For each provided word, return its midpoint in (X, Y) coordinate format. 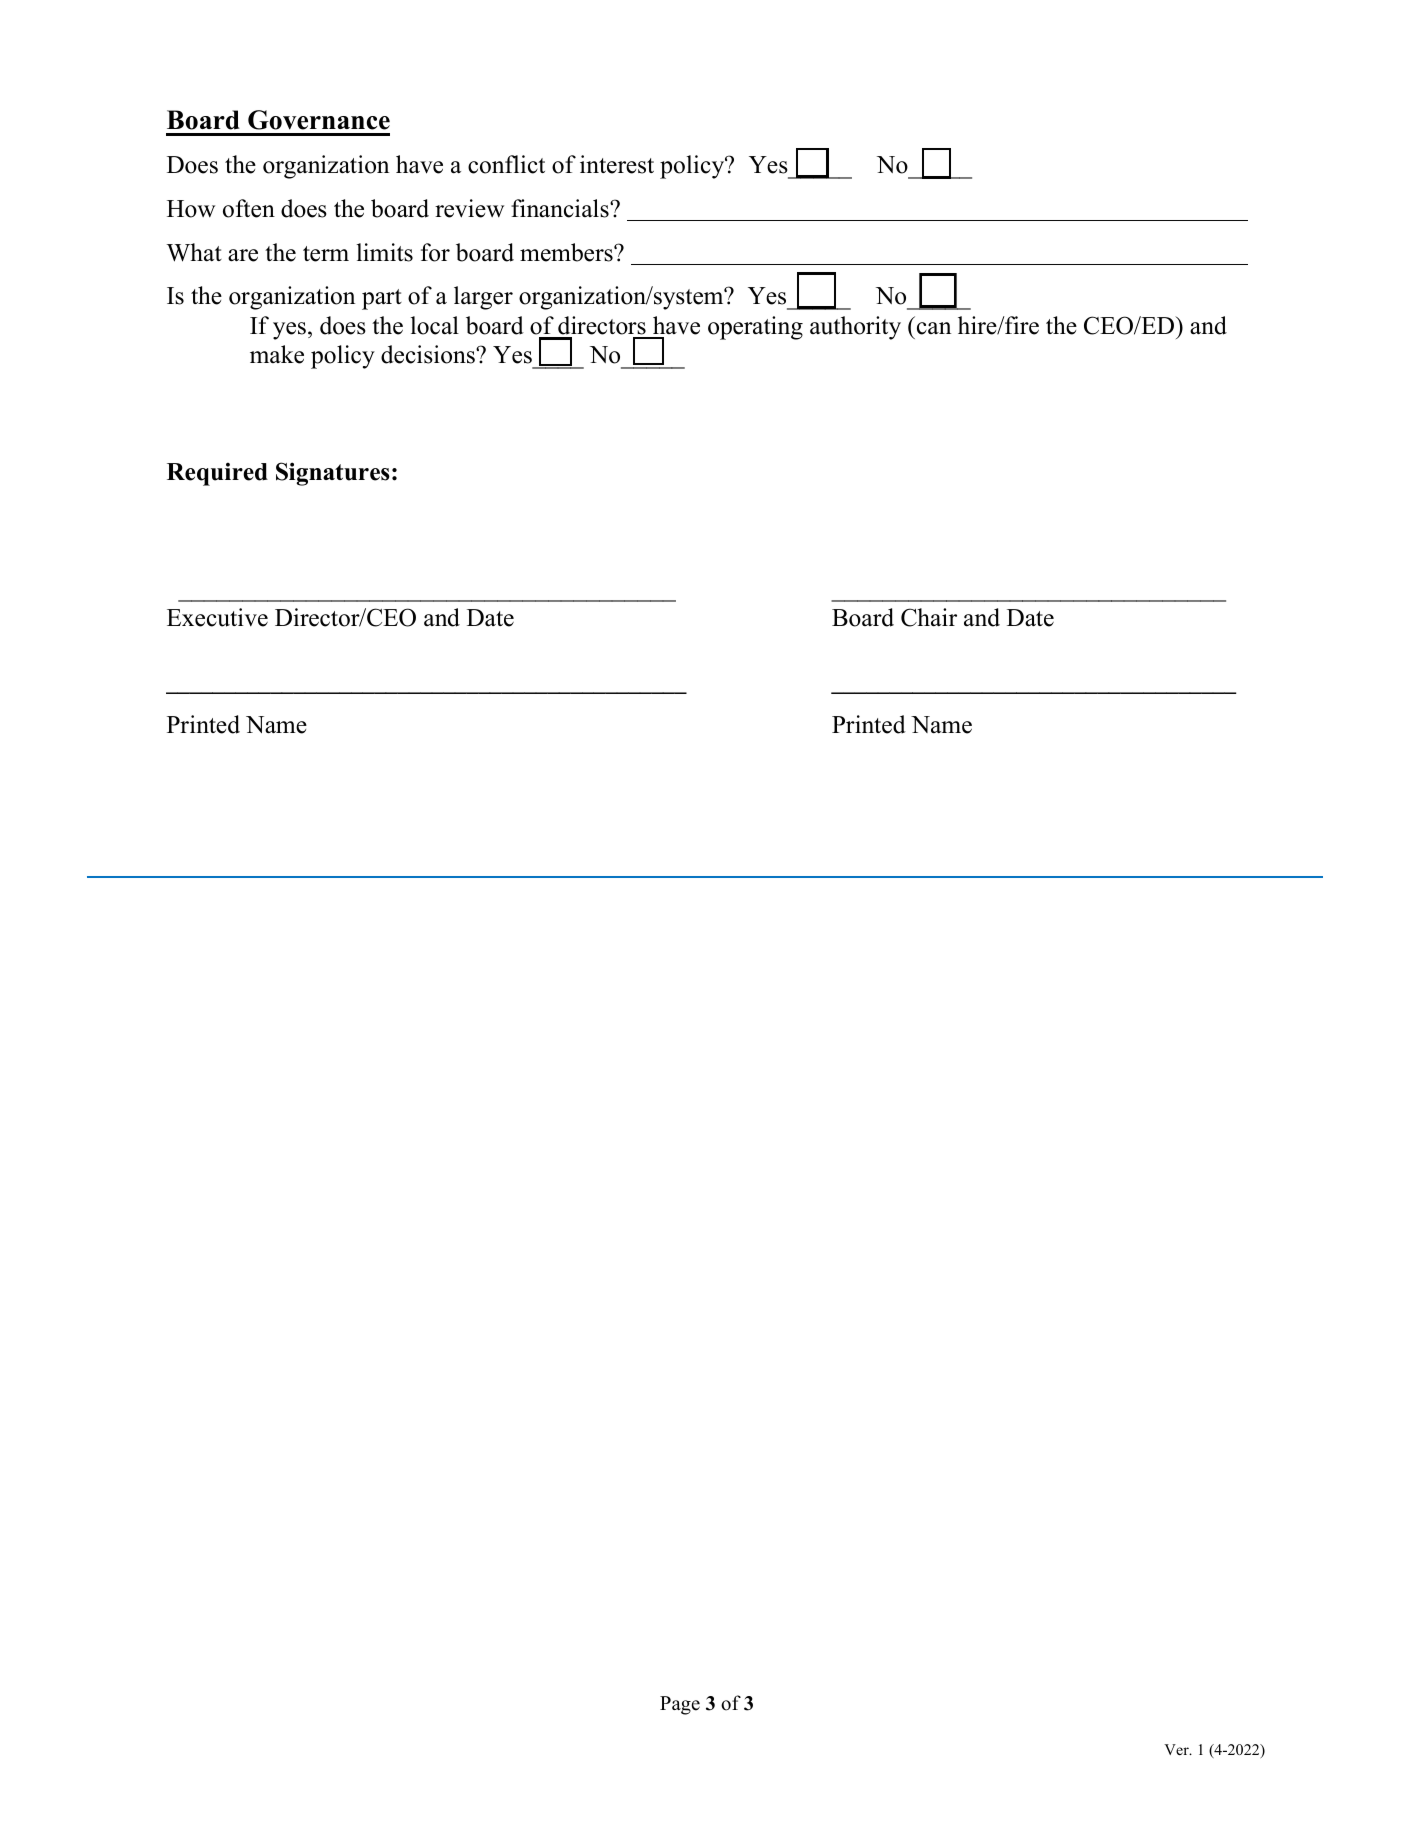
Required (217, 474)
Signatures (333, 474)
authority (855, 328)
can (934, 328)
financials (561, 208)
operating (755, 328)
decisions (429, 354)
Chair (929, 617)
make (277, 354)
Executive (217, 617)
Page (680, 1705)
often (249, 208)
